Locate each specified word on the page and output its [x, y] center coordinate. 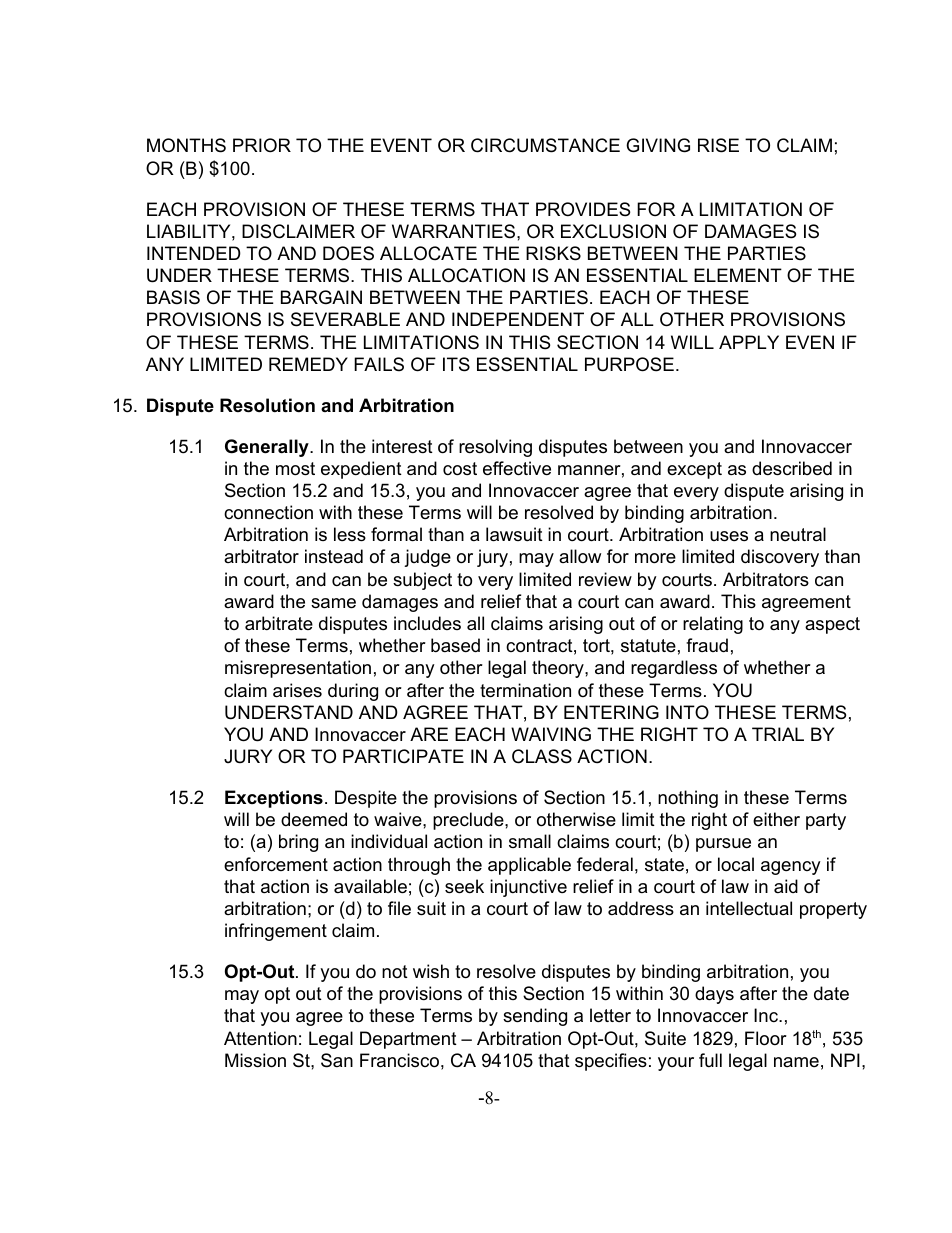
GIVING [658, 145]
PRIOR [262, 145]
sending [535, 1017]
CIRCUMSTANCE [545, 145]
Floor [766, 1038]
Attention [260, 1038]
